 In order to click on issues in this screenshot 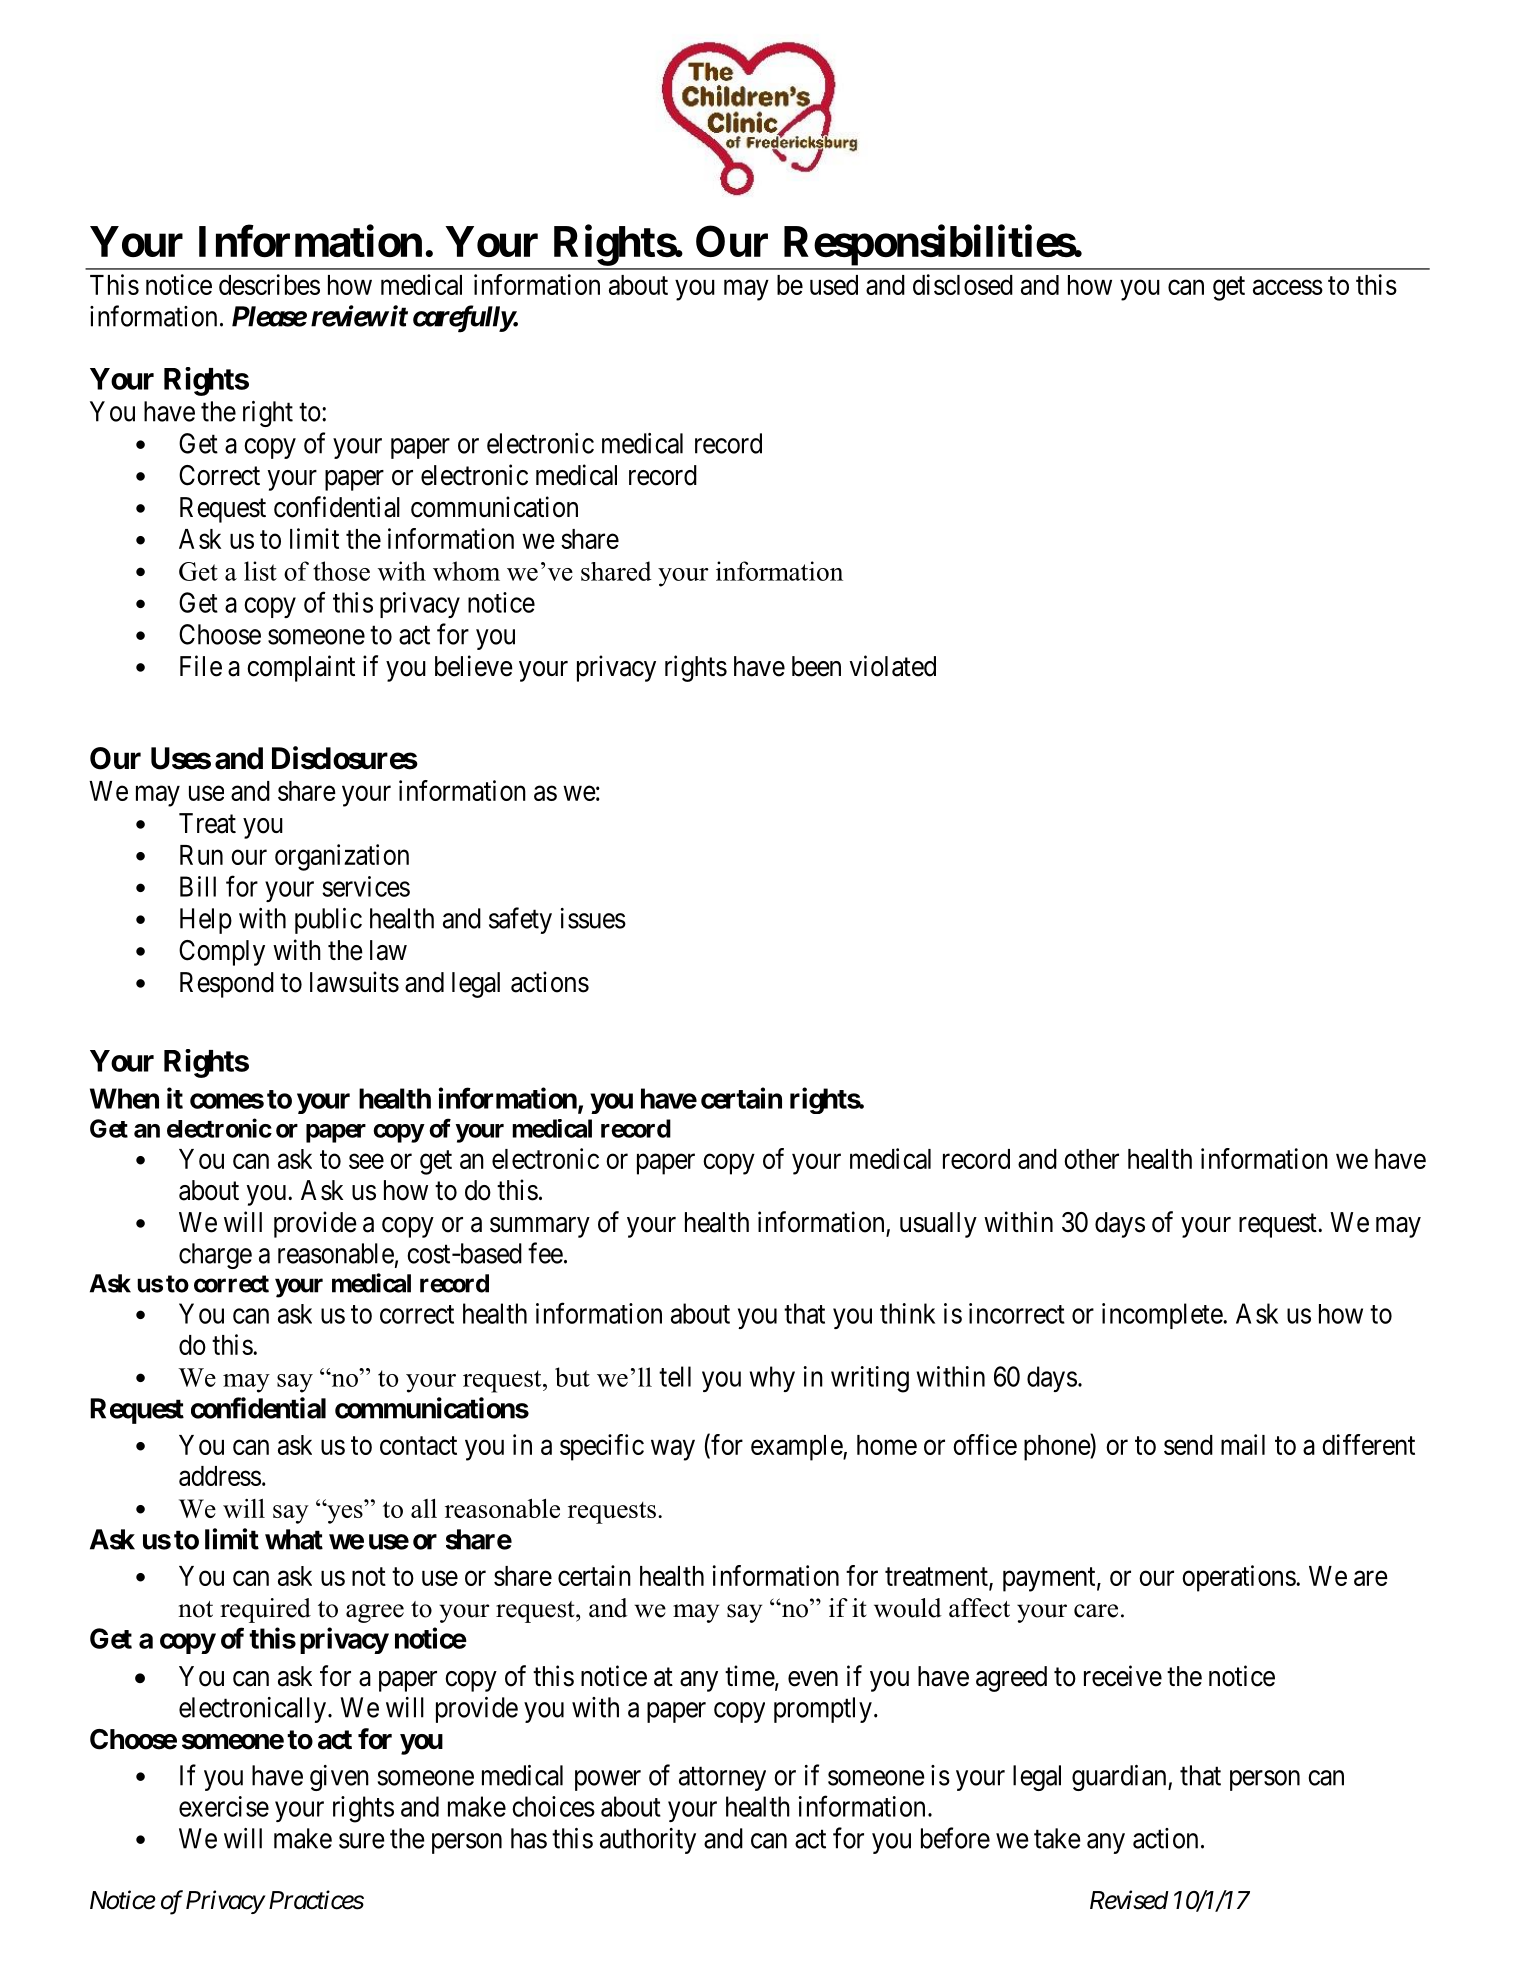, I will do `click(593, 918)`.
